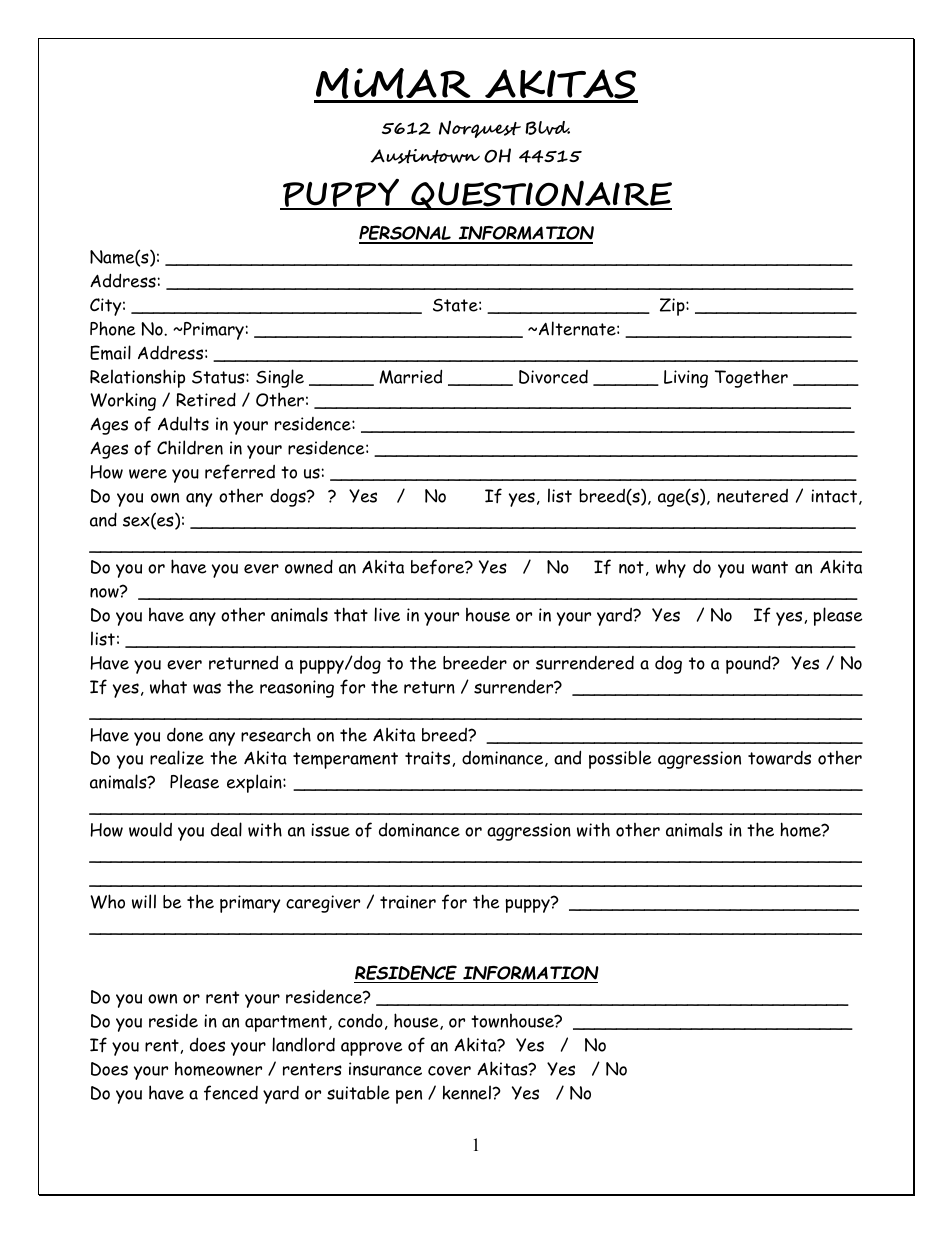  What do you see at coordinates (671, 568) in the screenshot?
I see `why` at bounding box center [671, 568].
